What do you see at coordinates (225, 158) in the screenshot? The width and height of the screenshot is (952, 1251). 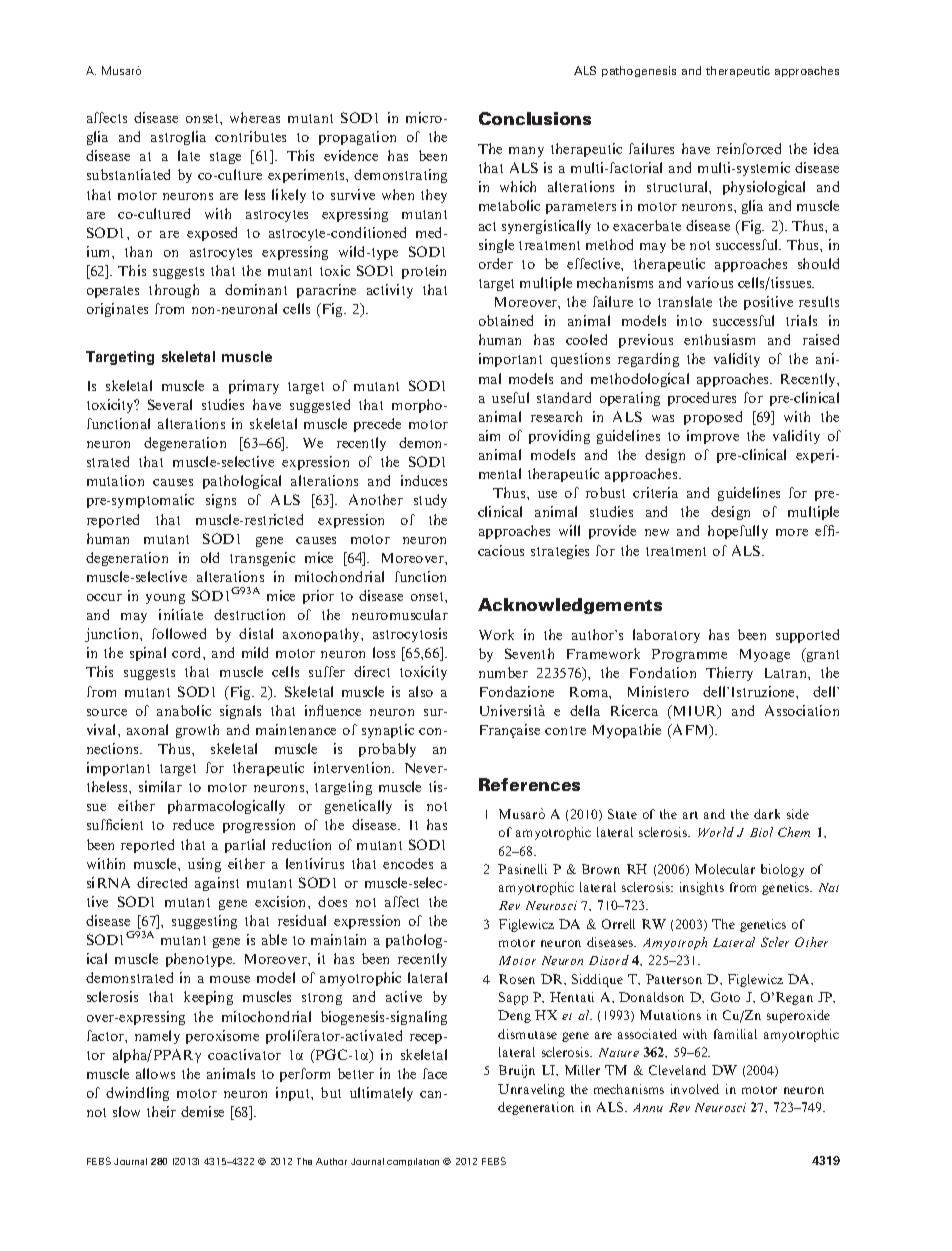 I see `stage` at bounding box center [225, 158].
